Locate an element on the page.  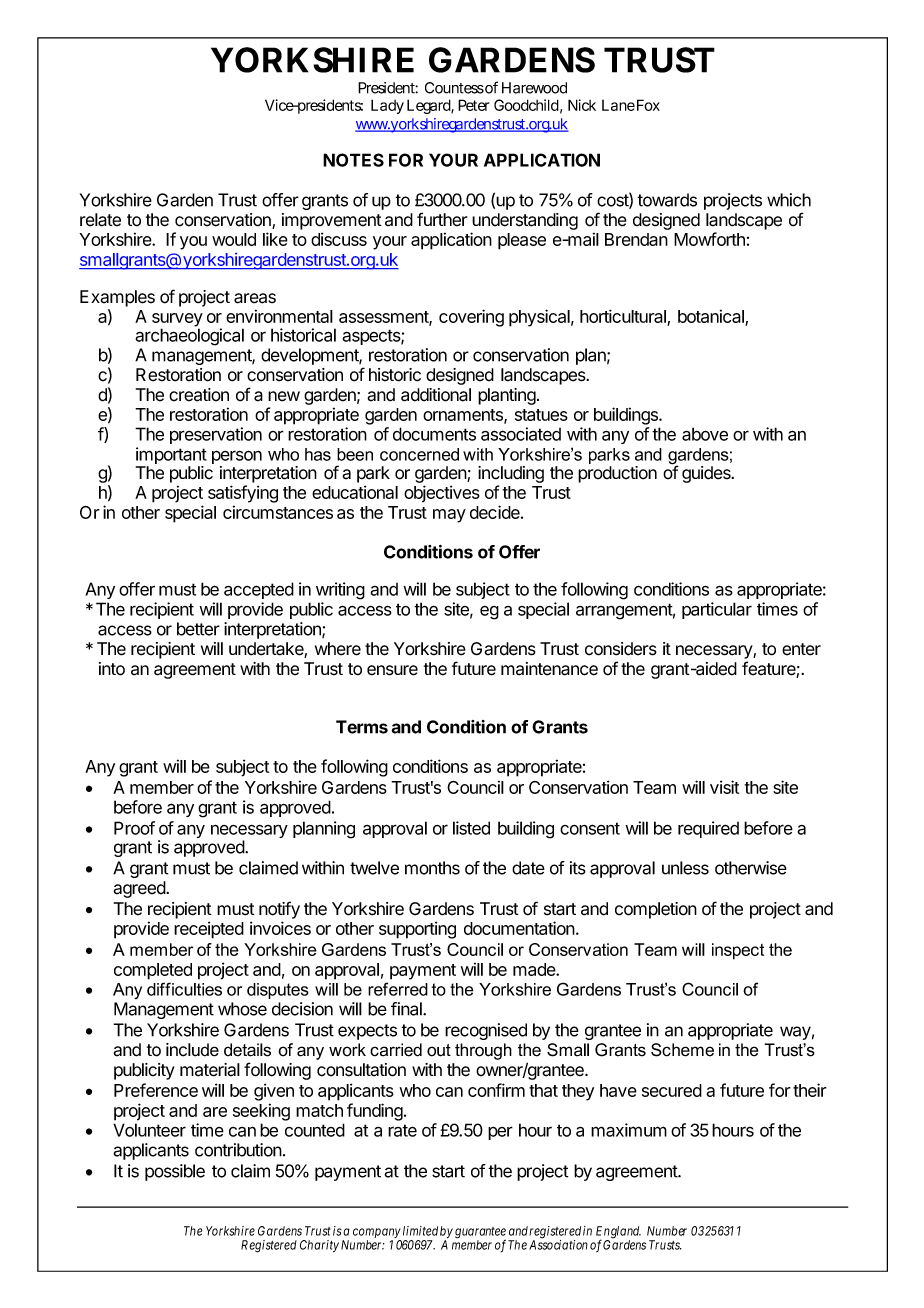
relate is located at coordinates (100, 220).
